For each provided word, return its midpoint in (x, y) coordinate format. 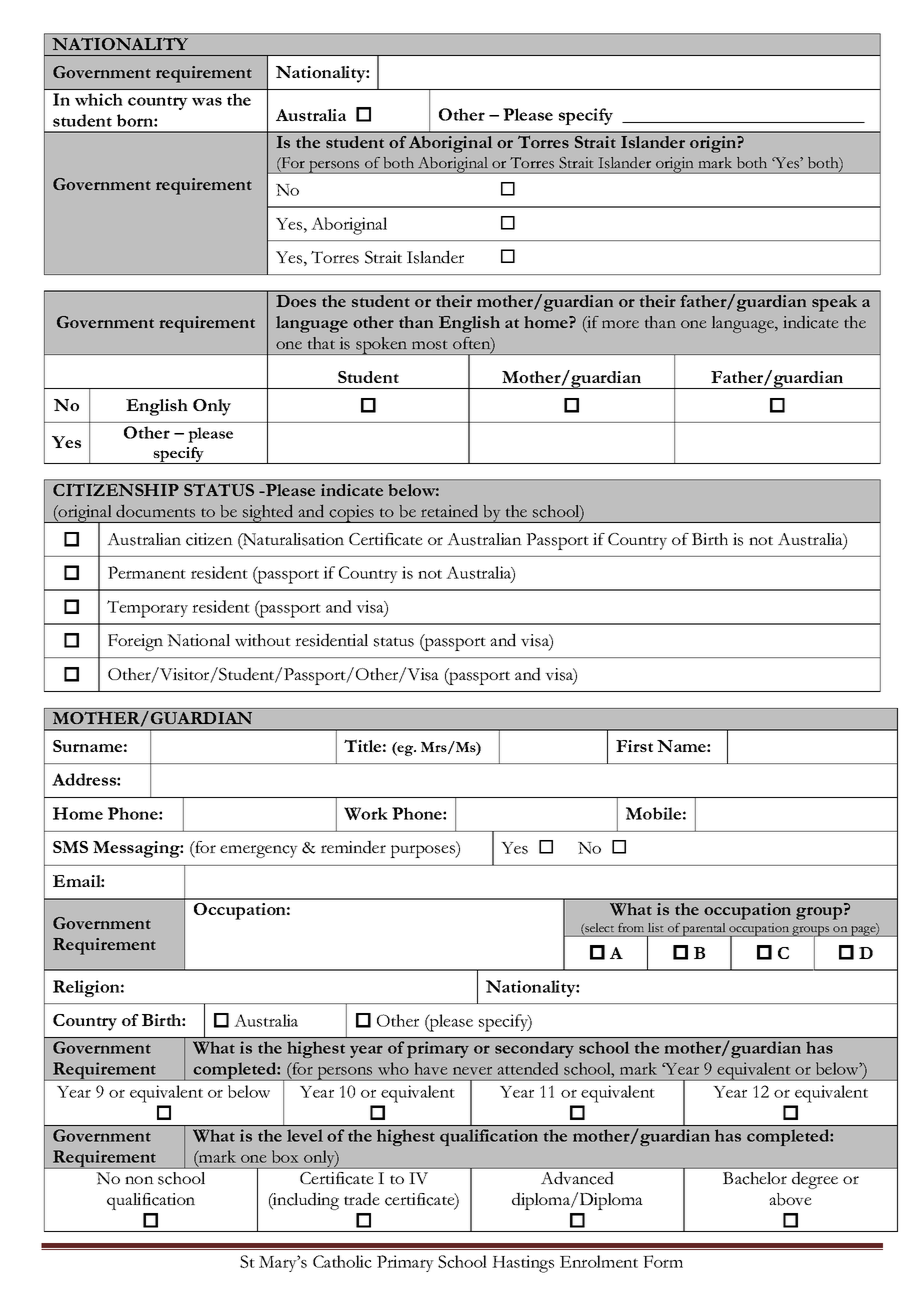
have (431, 1068)
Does (296, 301)
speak (834, 303)
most (429, 345)
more (620, 324)
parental (704, 930)
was (207, 101)
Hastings (523, 1264)
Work (366, 813)
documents (155, 511)
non (139, 1180)
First (634, 746)
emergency (259, 851)
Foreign (135, 642)
